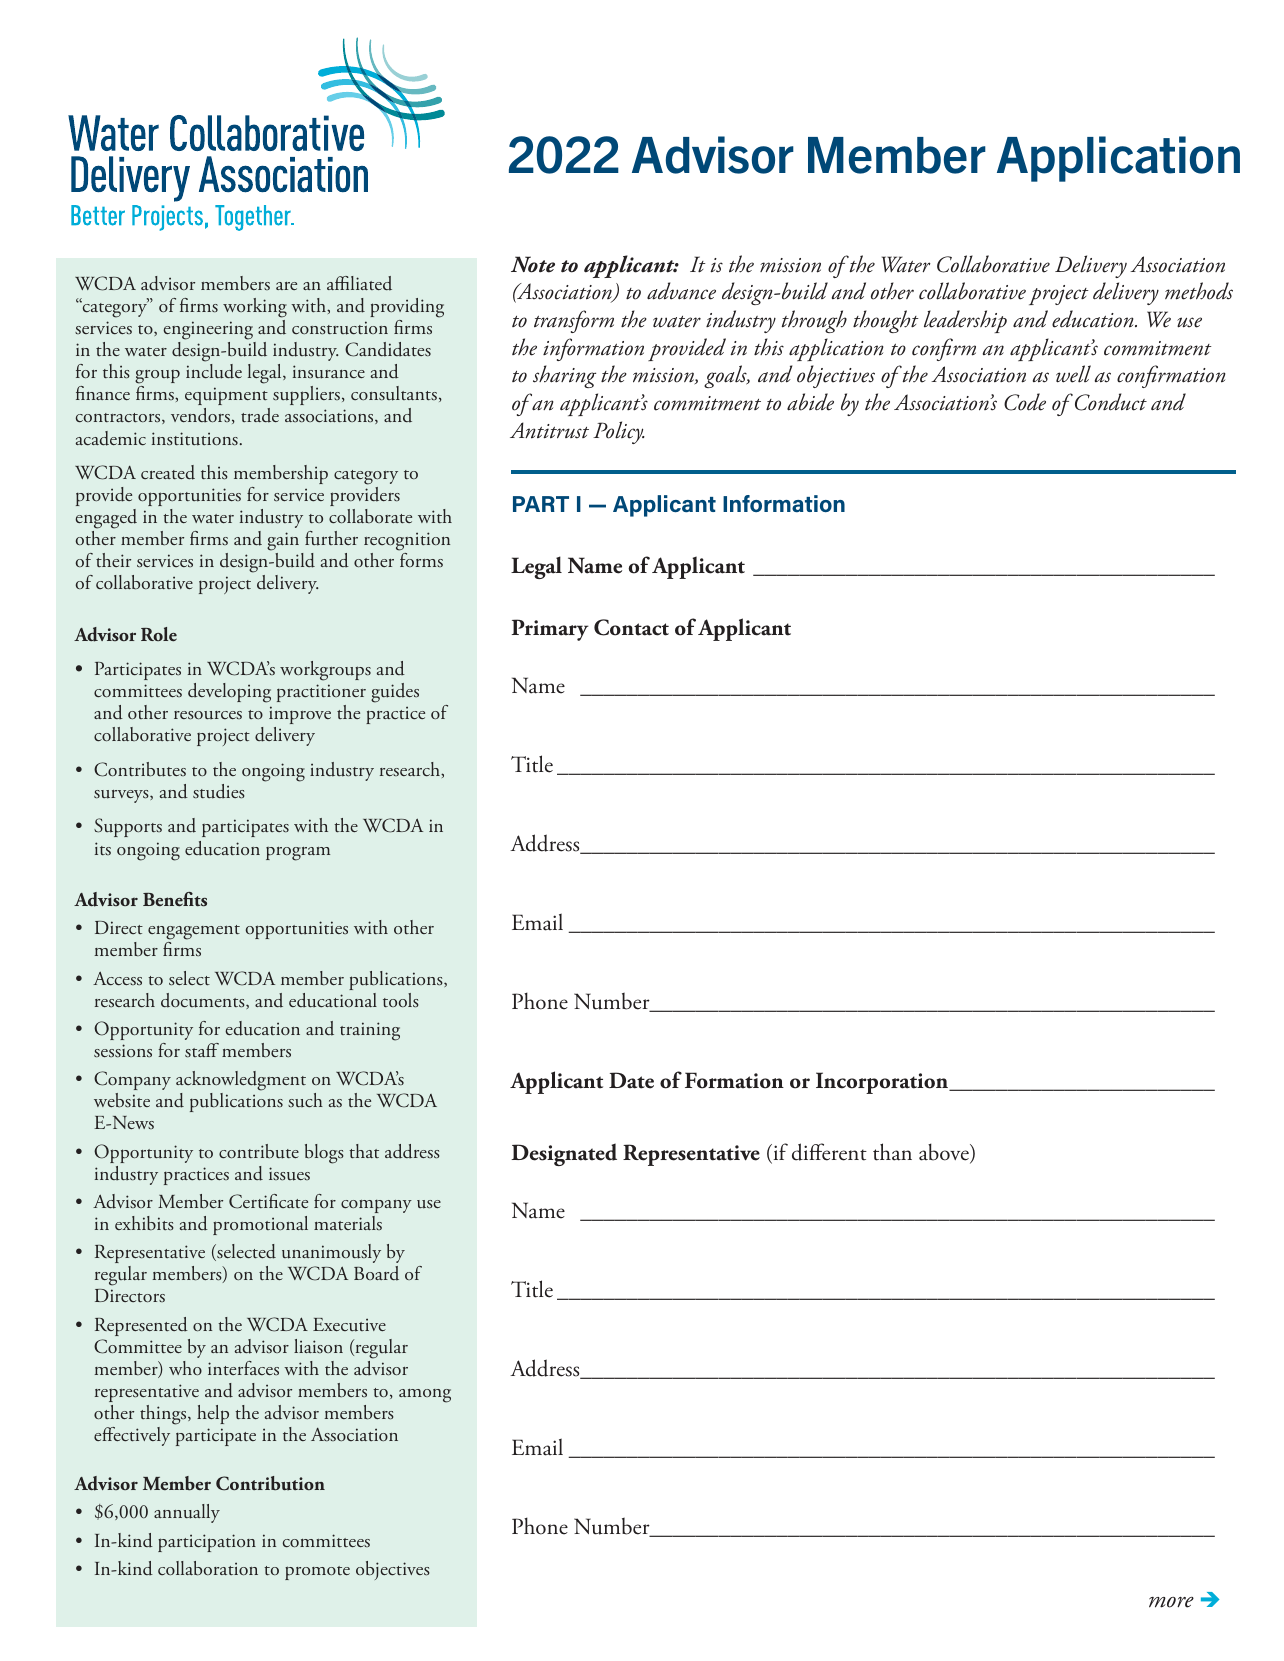 This image has height=1661, width=1284. What do you see at coordinates (255, 309) in the image?
I see `working` at bounding box center [255, 309].
